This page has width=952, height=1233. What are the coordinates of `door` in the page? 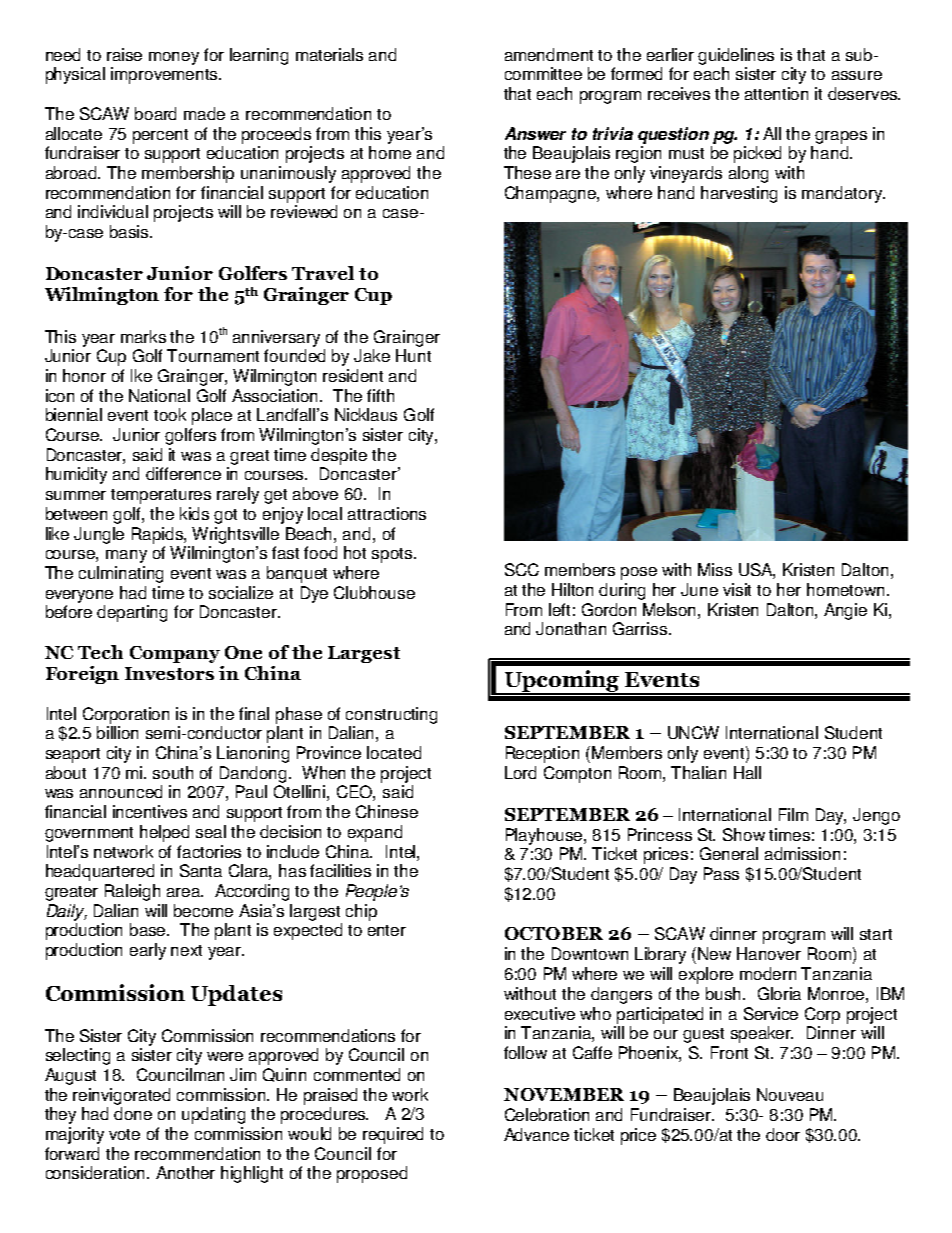 It's located at (783, 1134).
